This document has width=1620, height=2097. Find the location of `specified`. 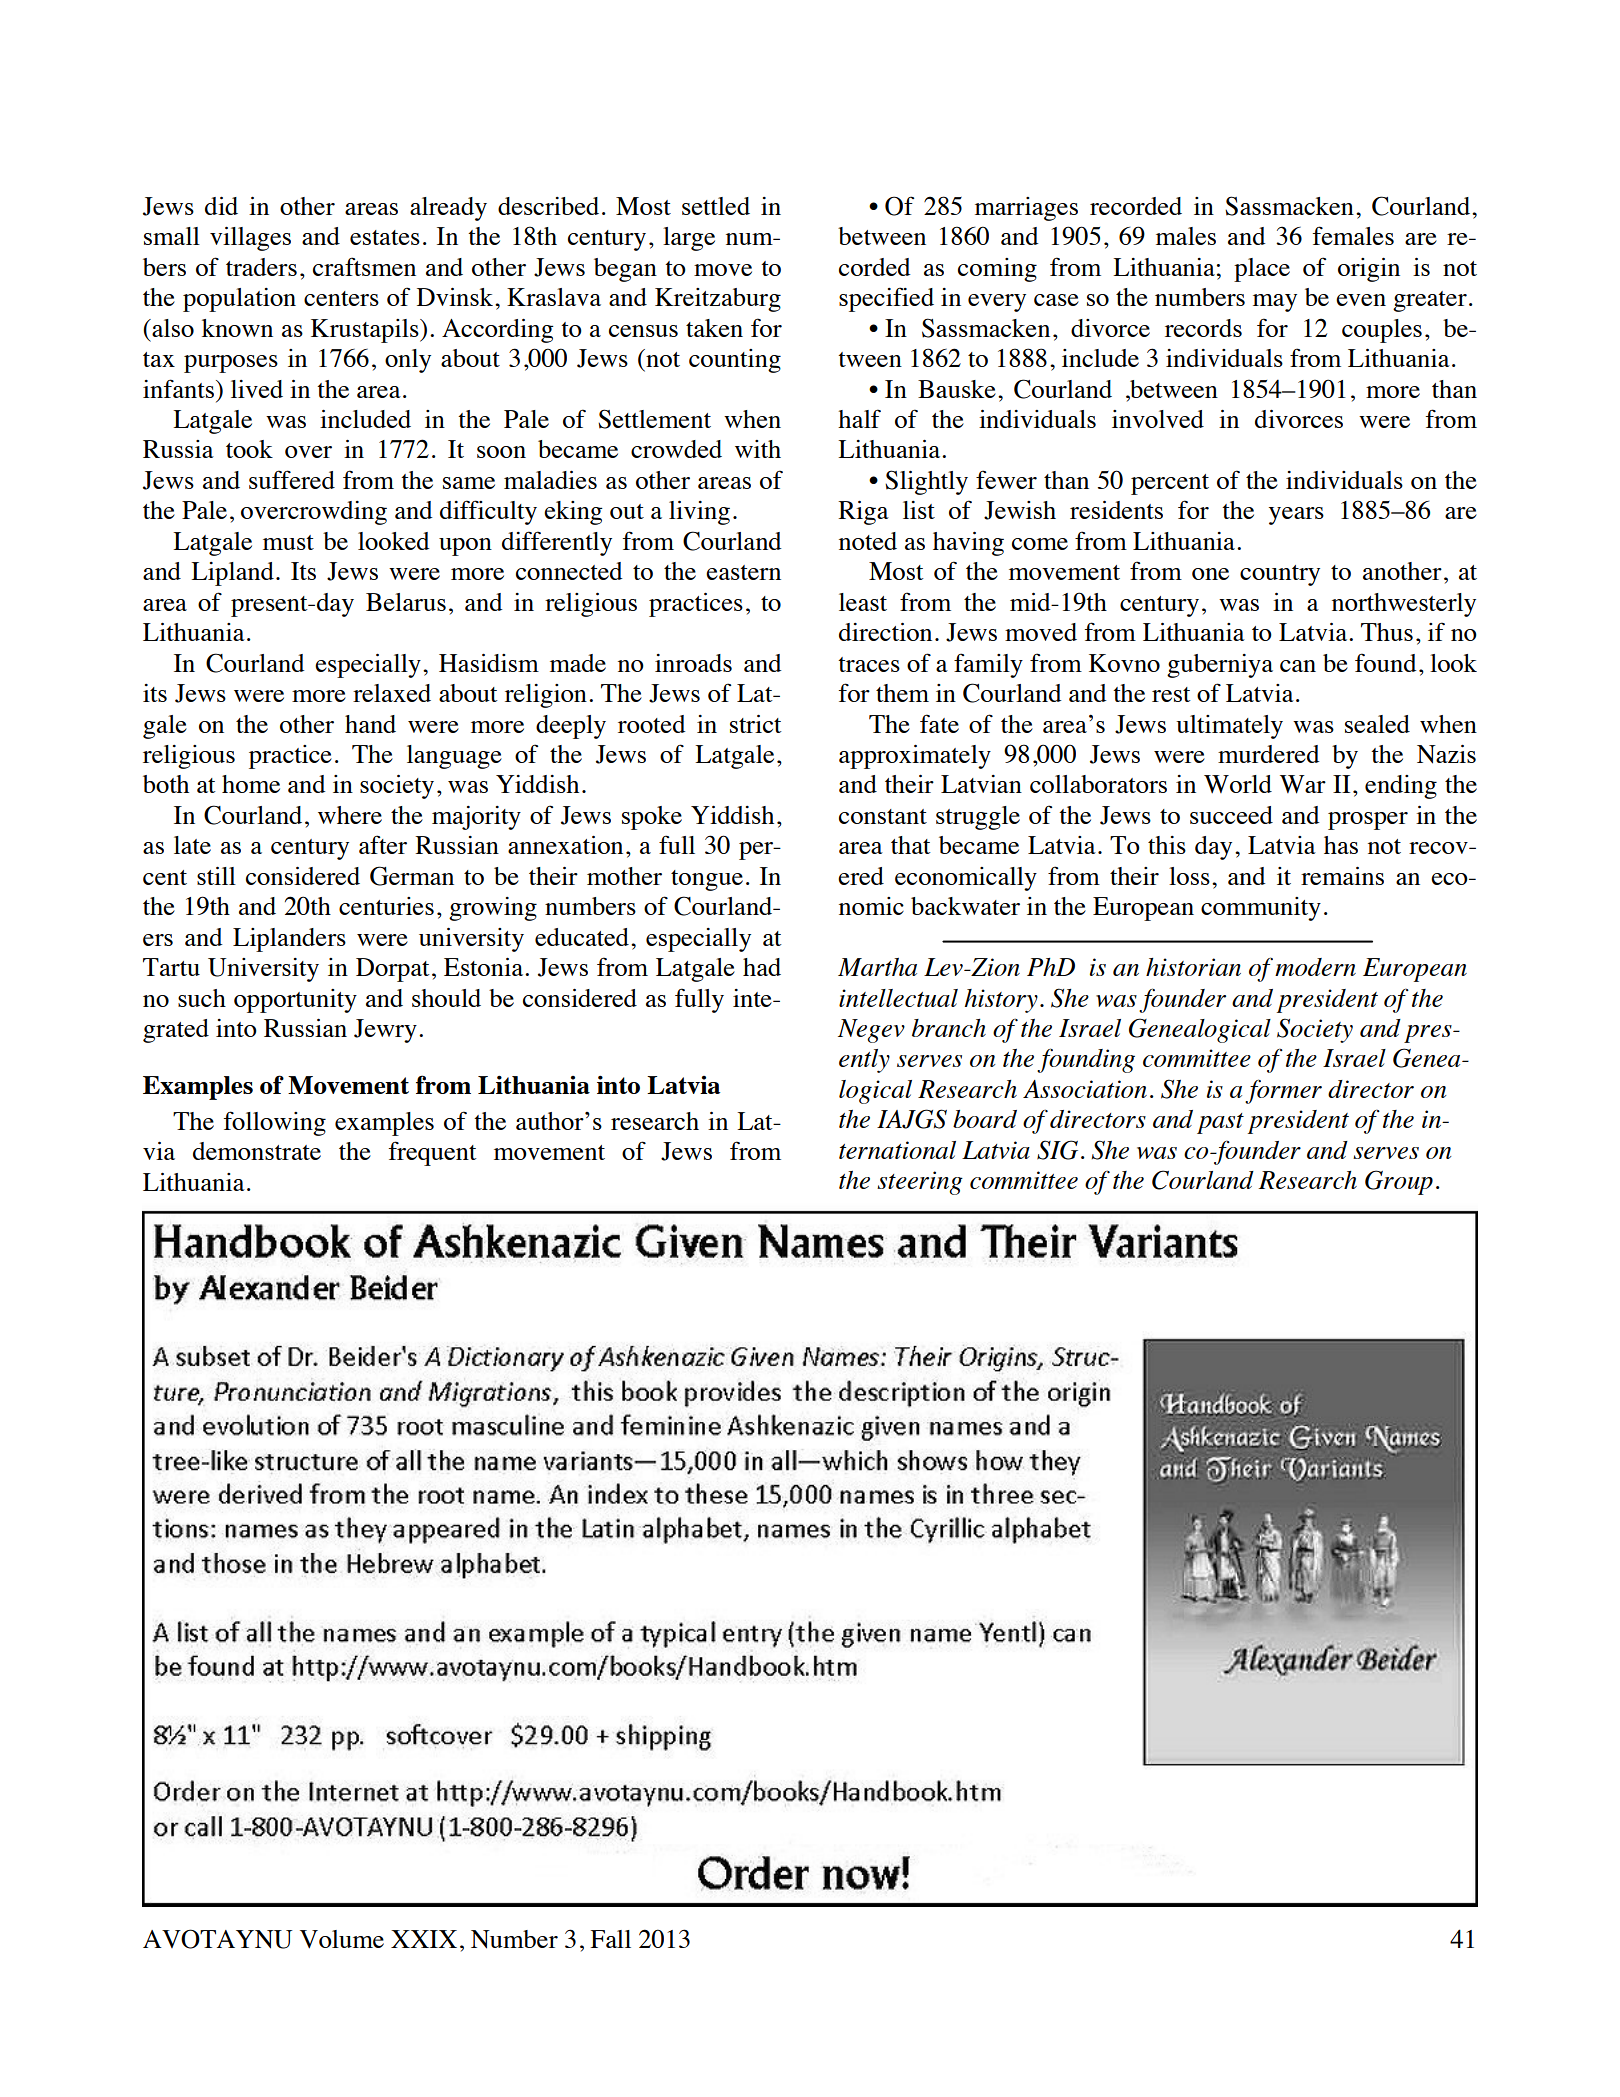

specified is located at coordinates (886, 299).
